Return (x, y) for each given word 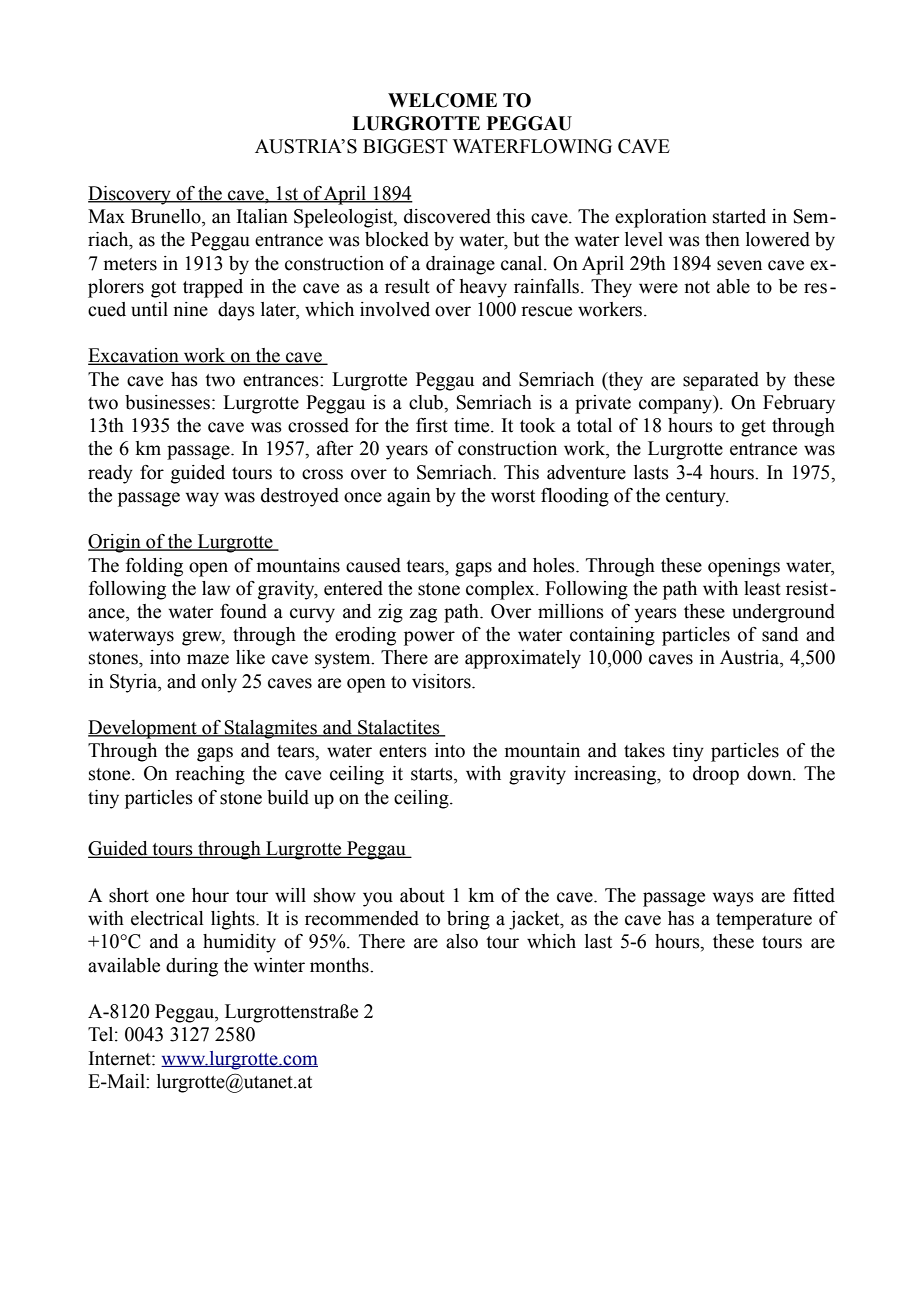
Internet (121, 1058)
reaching (210, 775)
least (762, 588)
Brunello (167, 217)
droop (716, 775)
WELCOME (442, 100)
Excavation (134, 356)
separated (721, 381)
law (216, 588)
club (427, 402)
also (462, 941)
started (739, 216)
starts (433, 775)
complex (501, 590)
